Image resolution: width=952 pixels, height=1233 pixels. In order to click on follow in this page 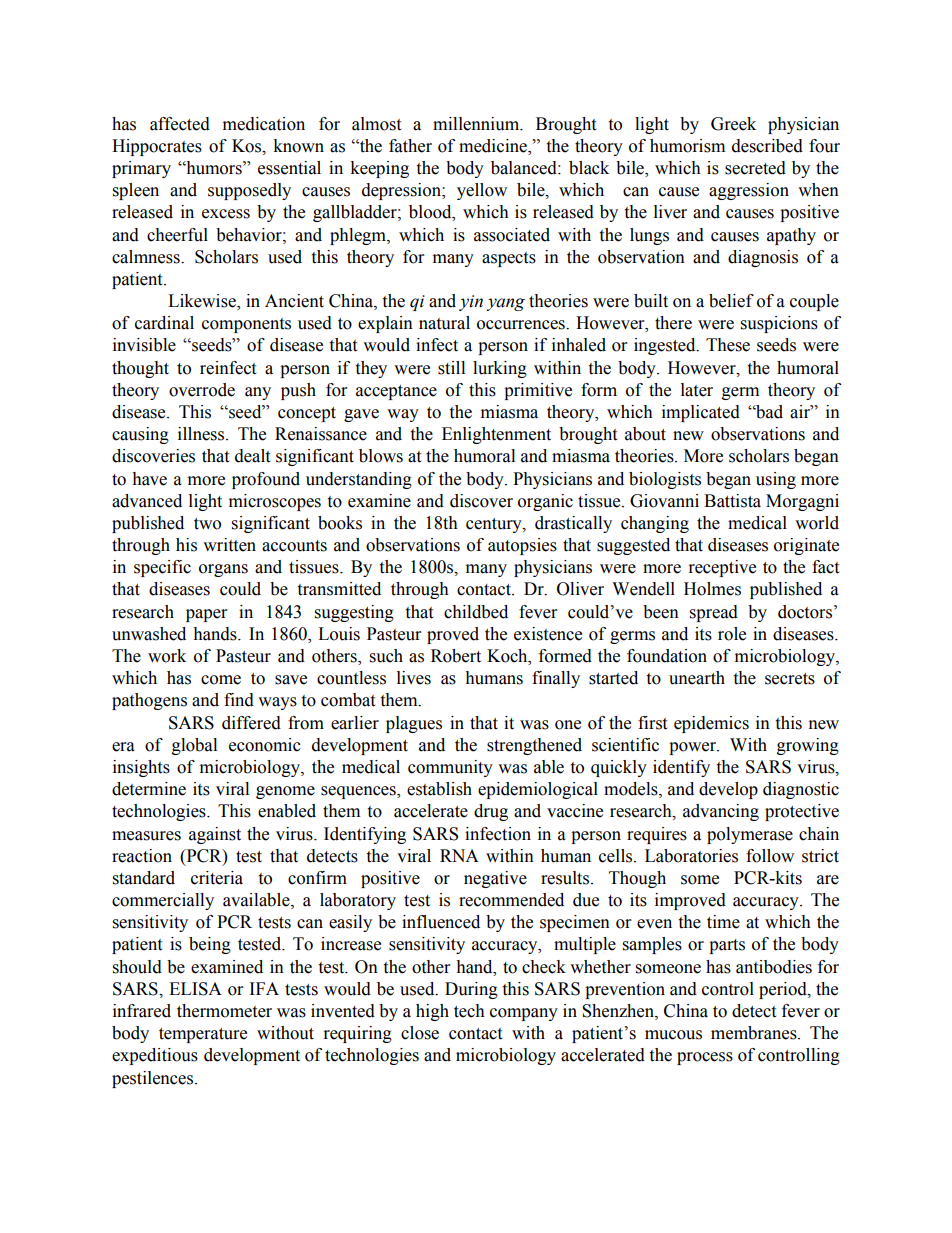, I will do `click(770, 856)`.
